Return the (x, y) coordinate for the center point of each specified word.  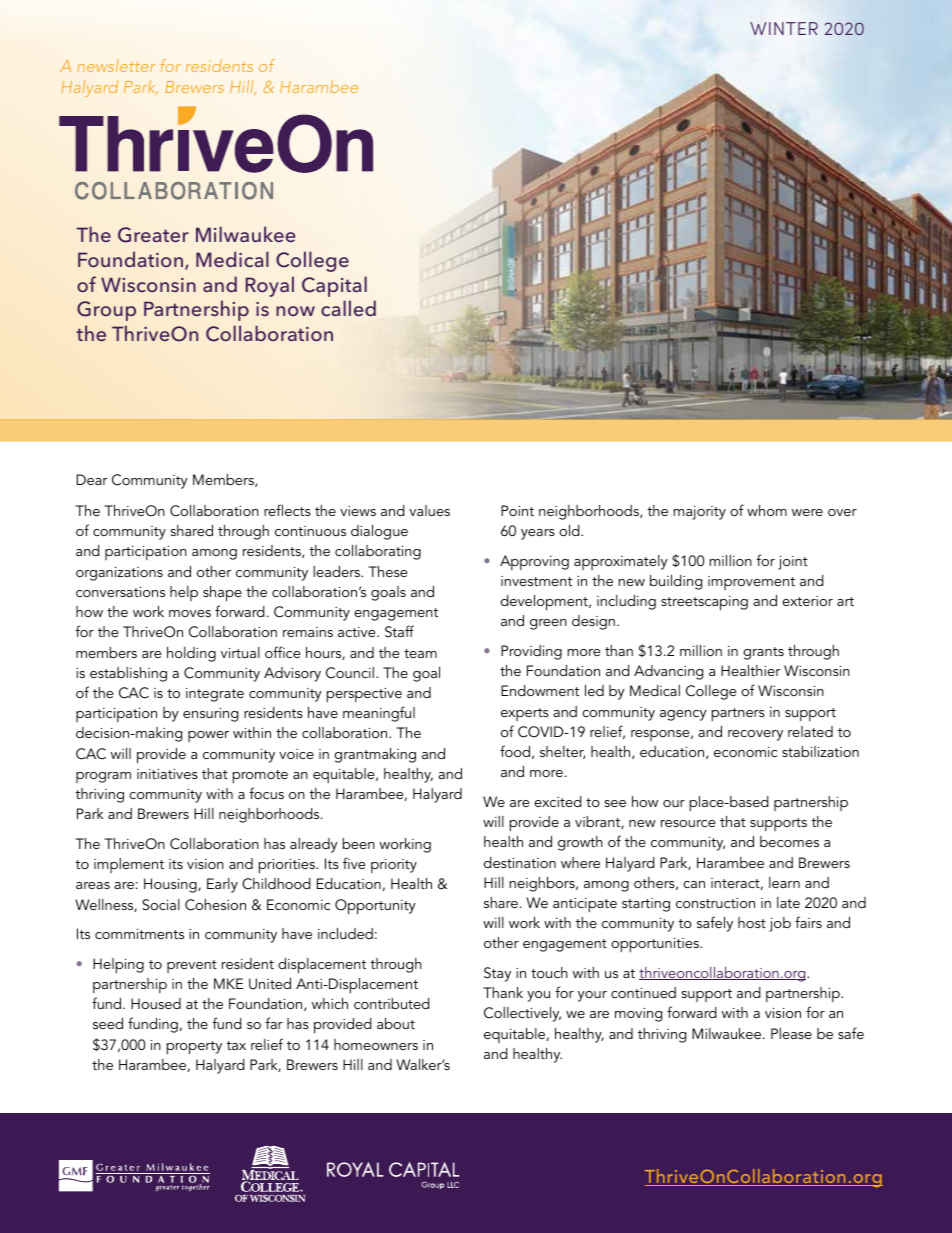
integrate (215, 695)
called (348, 308)
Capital (334, 286)
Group (106, 311)
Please (791, 1033)
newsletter (116, 65)
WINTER (784, 28)
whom (767, 510)
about (396, 1023)
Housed (156, 1003)
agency (683, 715)
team (420, 653)
